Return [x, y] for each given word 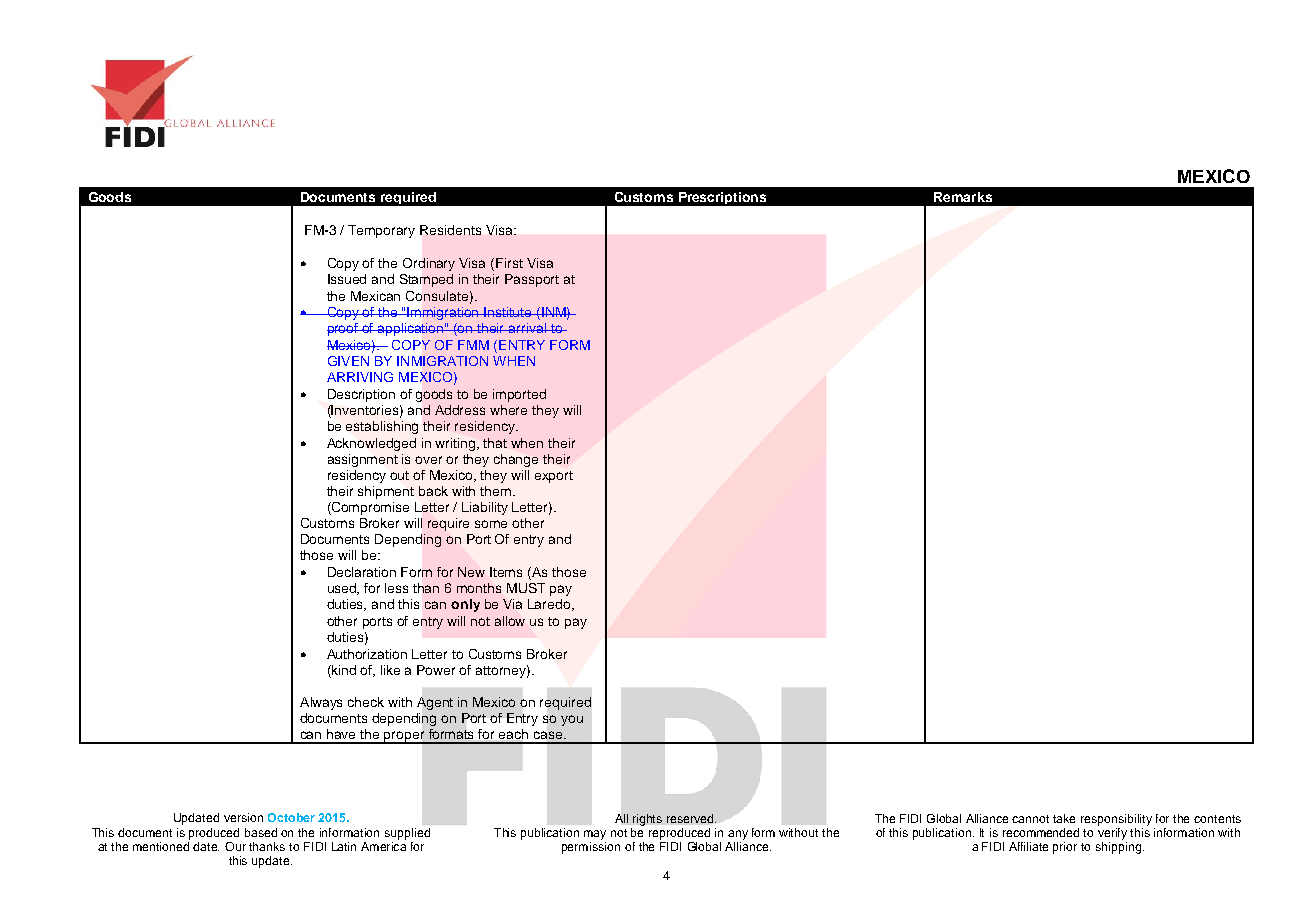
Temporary [381, 231]
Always [321, 703]
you [572, 720]
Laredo [550, 605]
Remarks [963, 197]
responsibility [1116, 820]
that [495, 443]
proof [344, 329]
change [516, 460]
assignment [363, 460]
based [261, 832]
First [509, 263]
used [343, 589]
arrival [527, 328]
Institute [509, 312]
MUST [526, 588]
